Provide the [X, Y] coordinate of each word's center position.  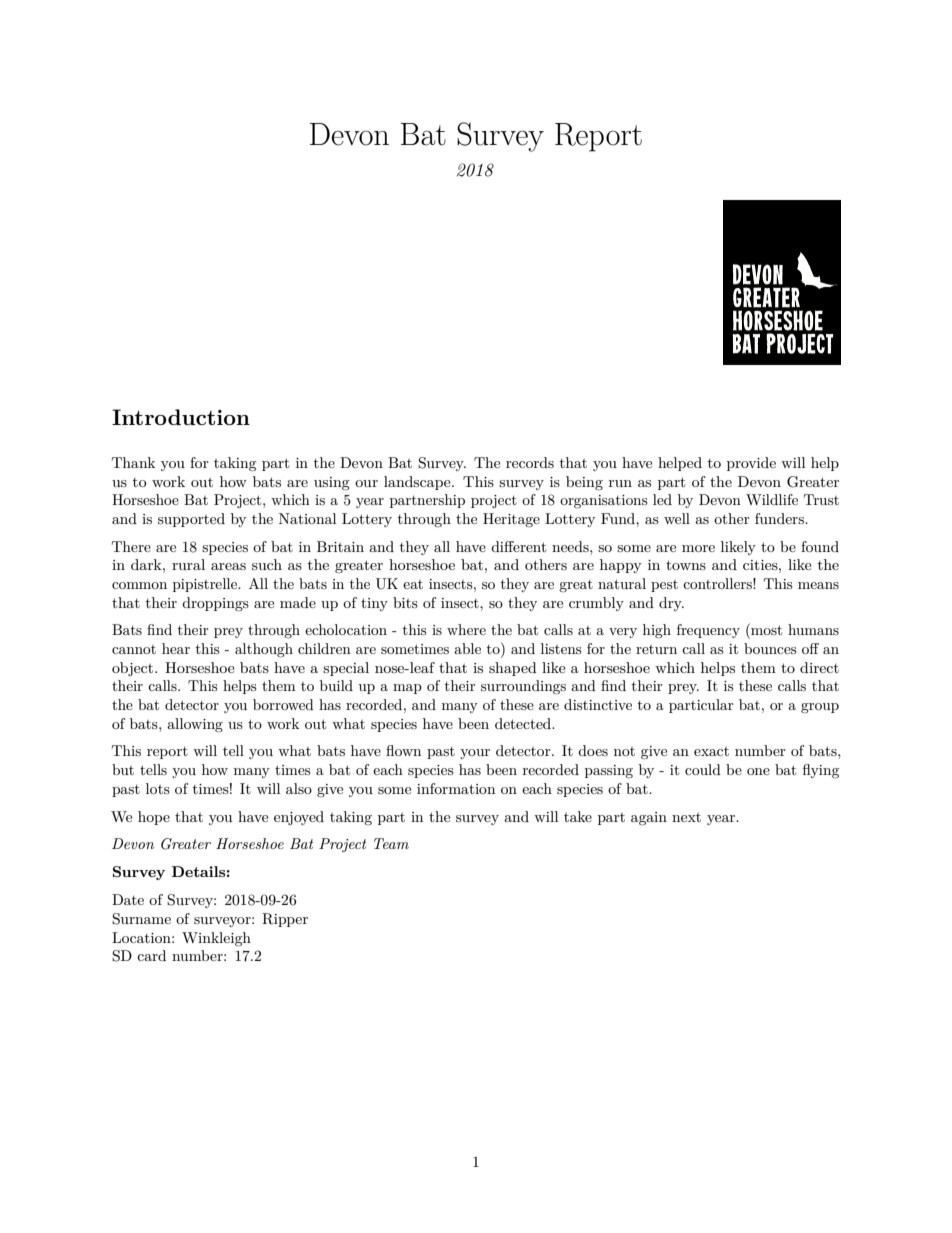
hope [154, 818]
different [518, 546]
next [686, 817]
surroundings [523, 687]
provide [751, 464]
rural [188, 564]
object [134, 669]
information [456, 788]
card [151, 955]
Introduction [181, 417]
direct [819, 667]
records [530, 462]
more [698, 548]
